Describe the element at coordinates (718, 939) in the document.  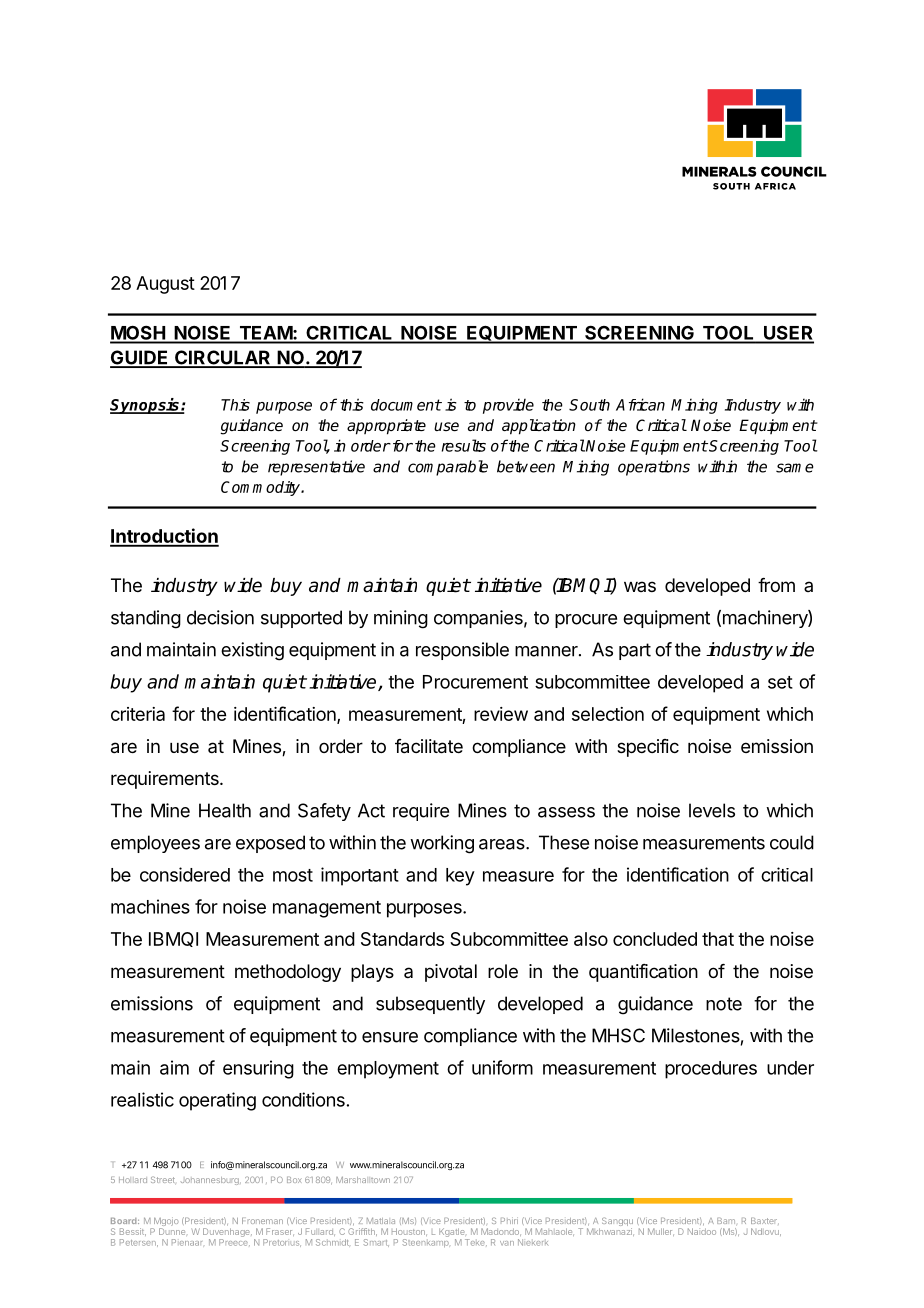
I see `that` at that location.
